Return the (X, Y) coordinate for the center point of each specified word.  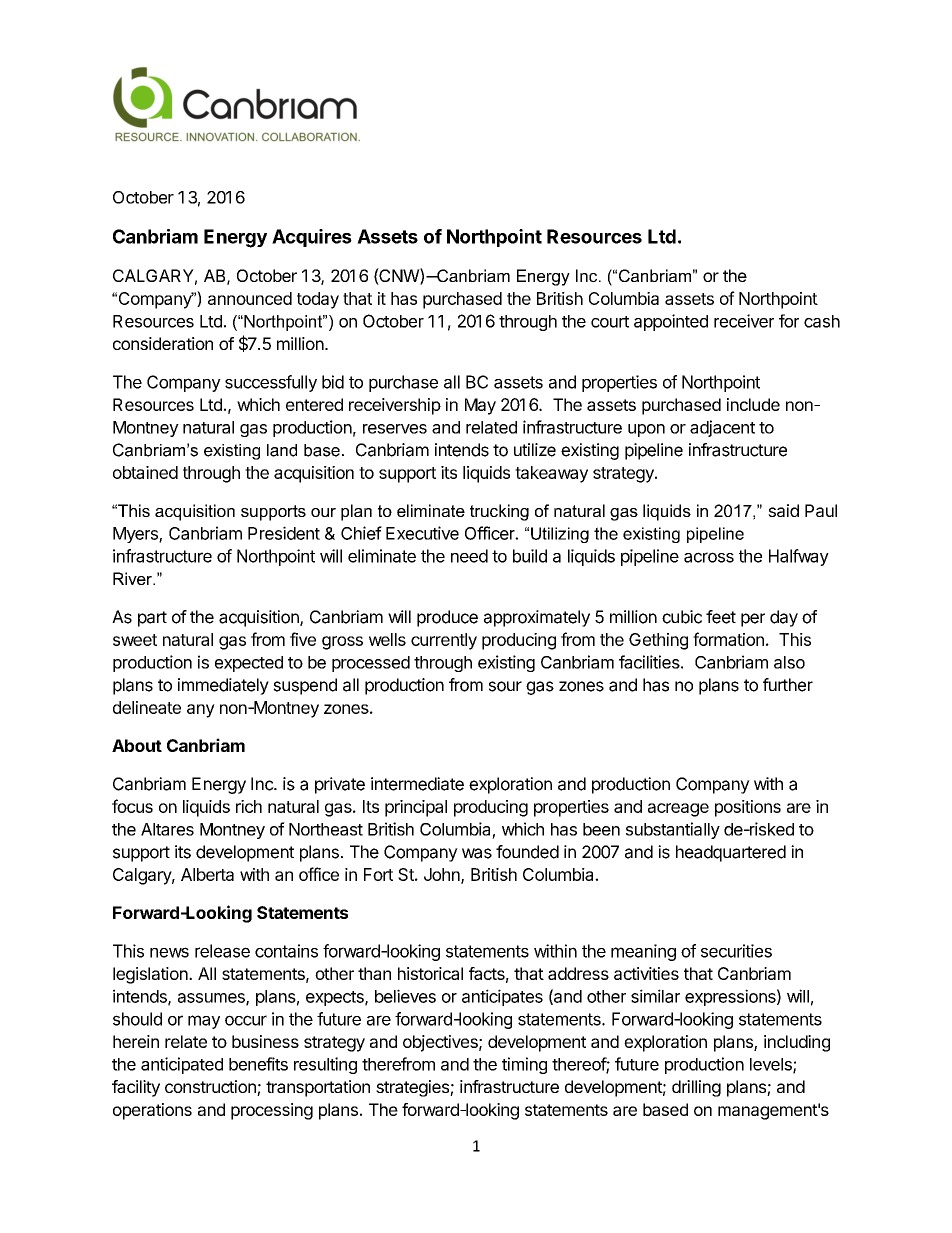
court (610, 322)
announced (250, 298)
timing (524, 1065)
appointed (671, 322)
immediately (223, 686)
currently (444, 641)
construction (211, 1088)
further (788, 685)
